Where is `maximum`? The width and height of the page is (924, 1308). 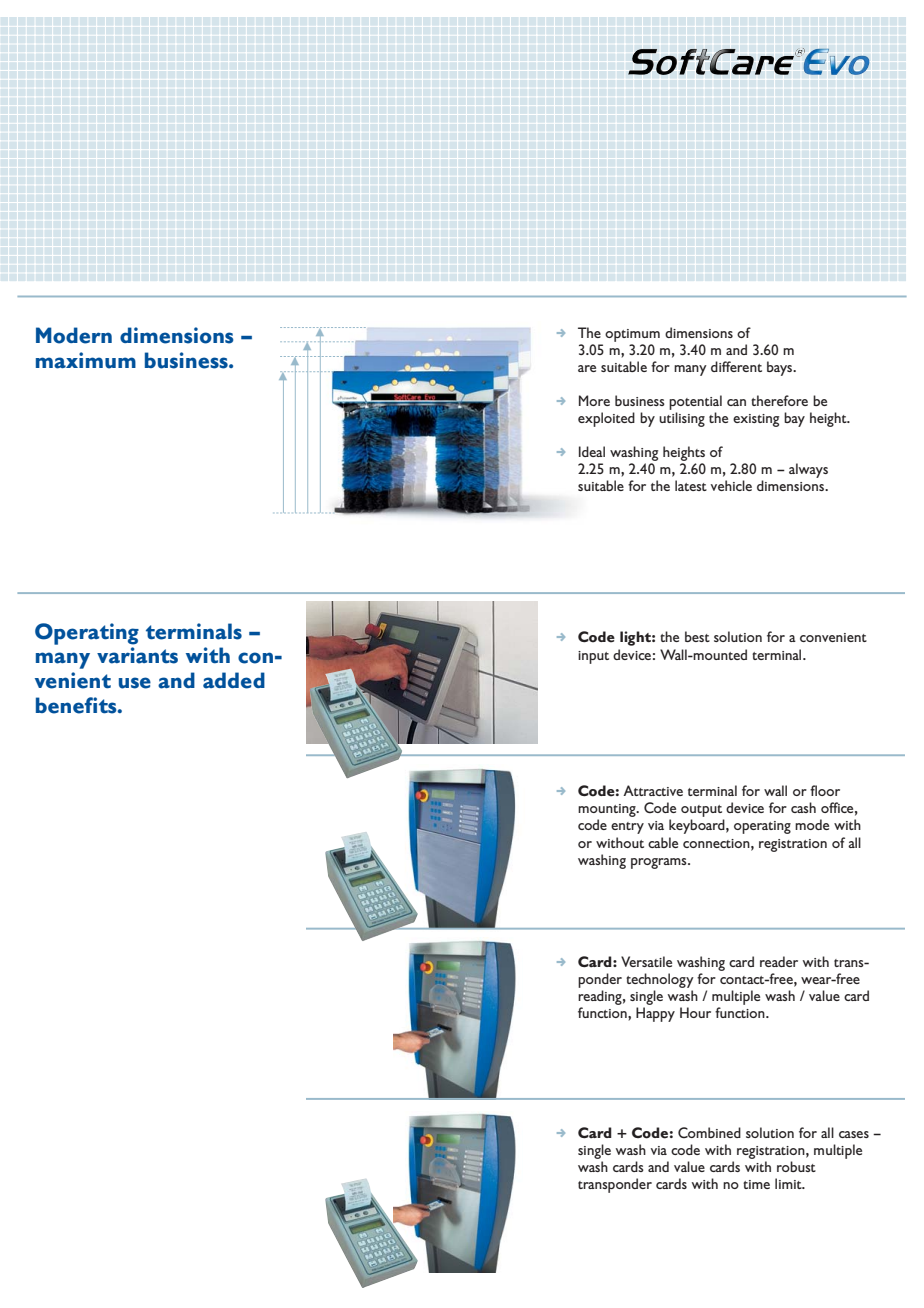
maximum is located at coordinates (86, 360).
